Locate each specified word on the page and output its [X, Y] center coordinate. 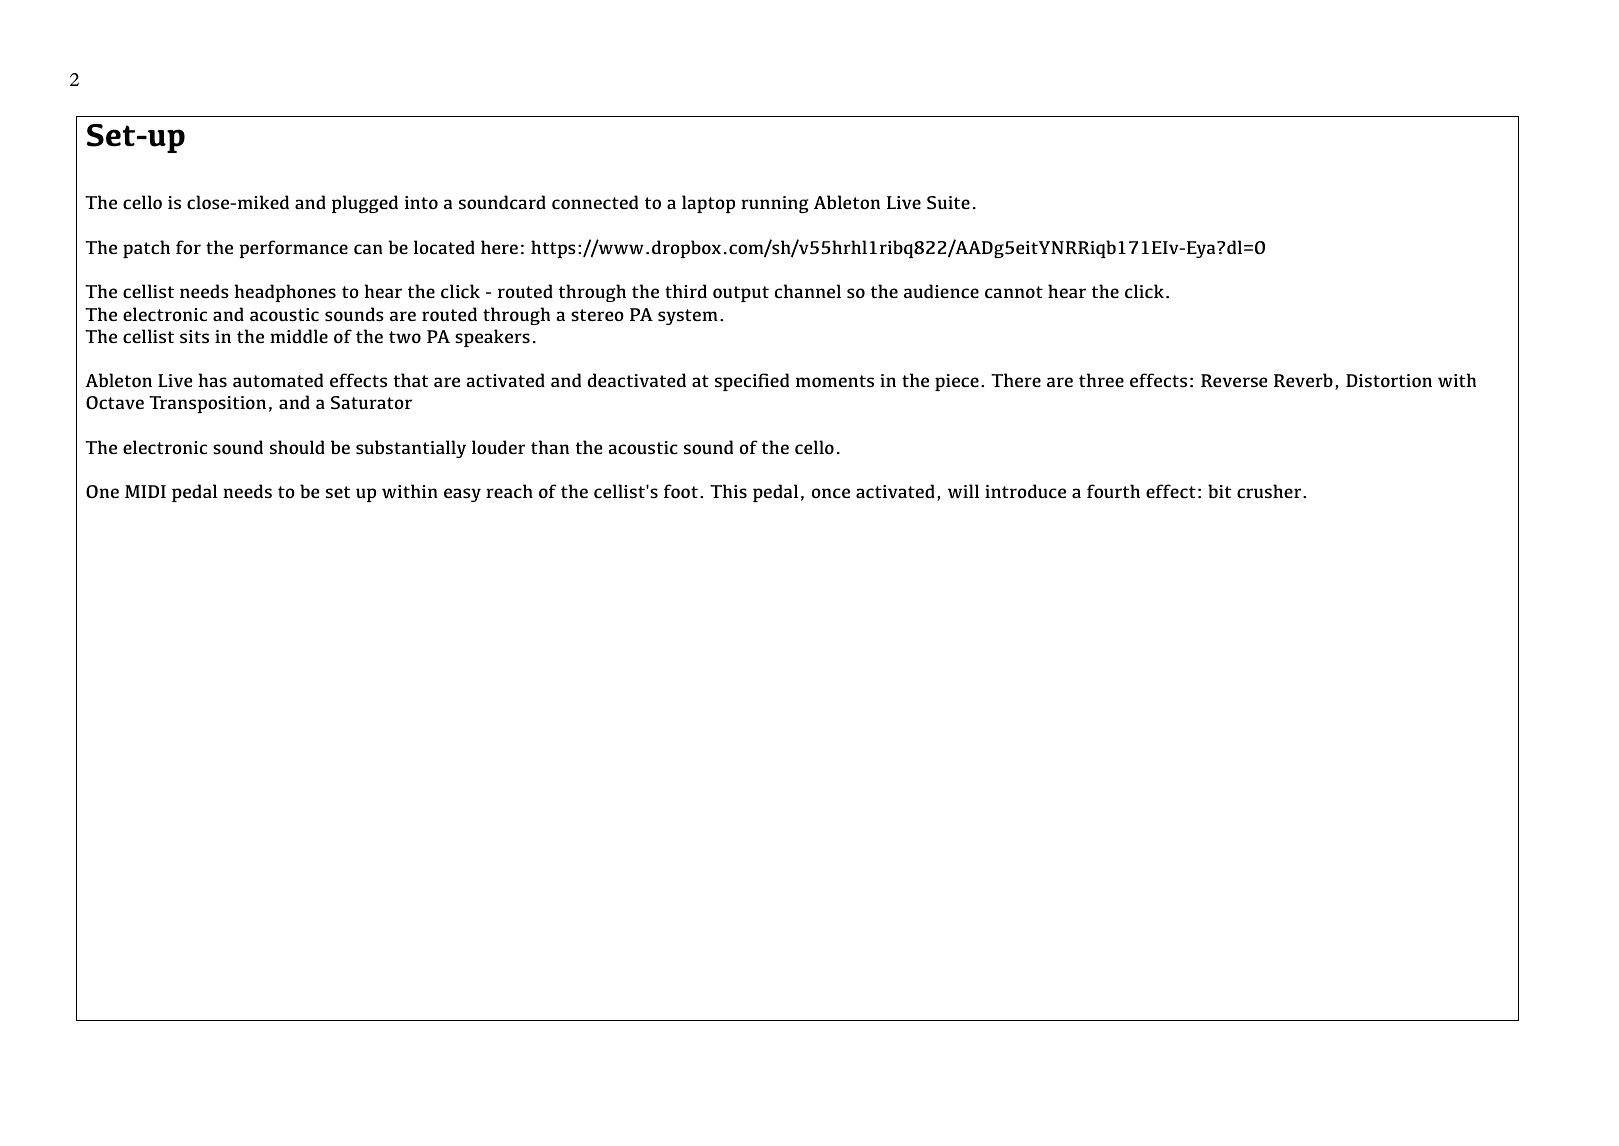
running [775, 204]
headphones [285, 293]
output [741, 294]
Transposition [207, 404]
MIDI [145, 491]
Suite [948, 202]
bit [1219, 491]
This [728, 491]
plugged [365, 204]
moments [835, 381]
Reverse [1234, 380]
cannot [1014, 292]
